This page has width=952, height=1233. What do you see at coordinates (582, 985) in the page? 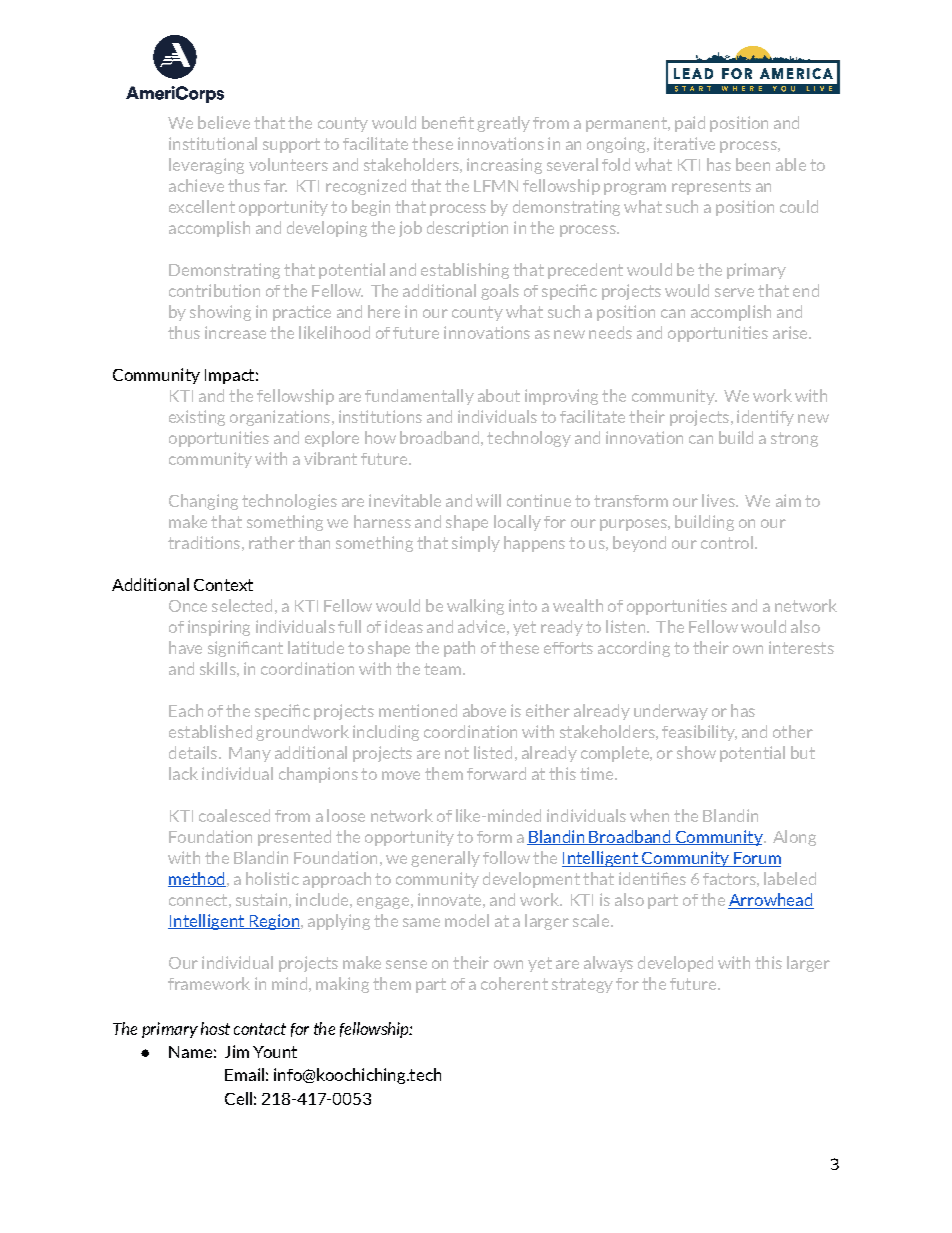
I see `strategy` at bounding box center [582, 985].
